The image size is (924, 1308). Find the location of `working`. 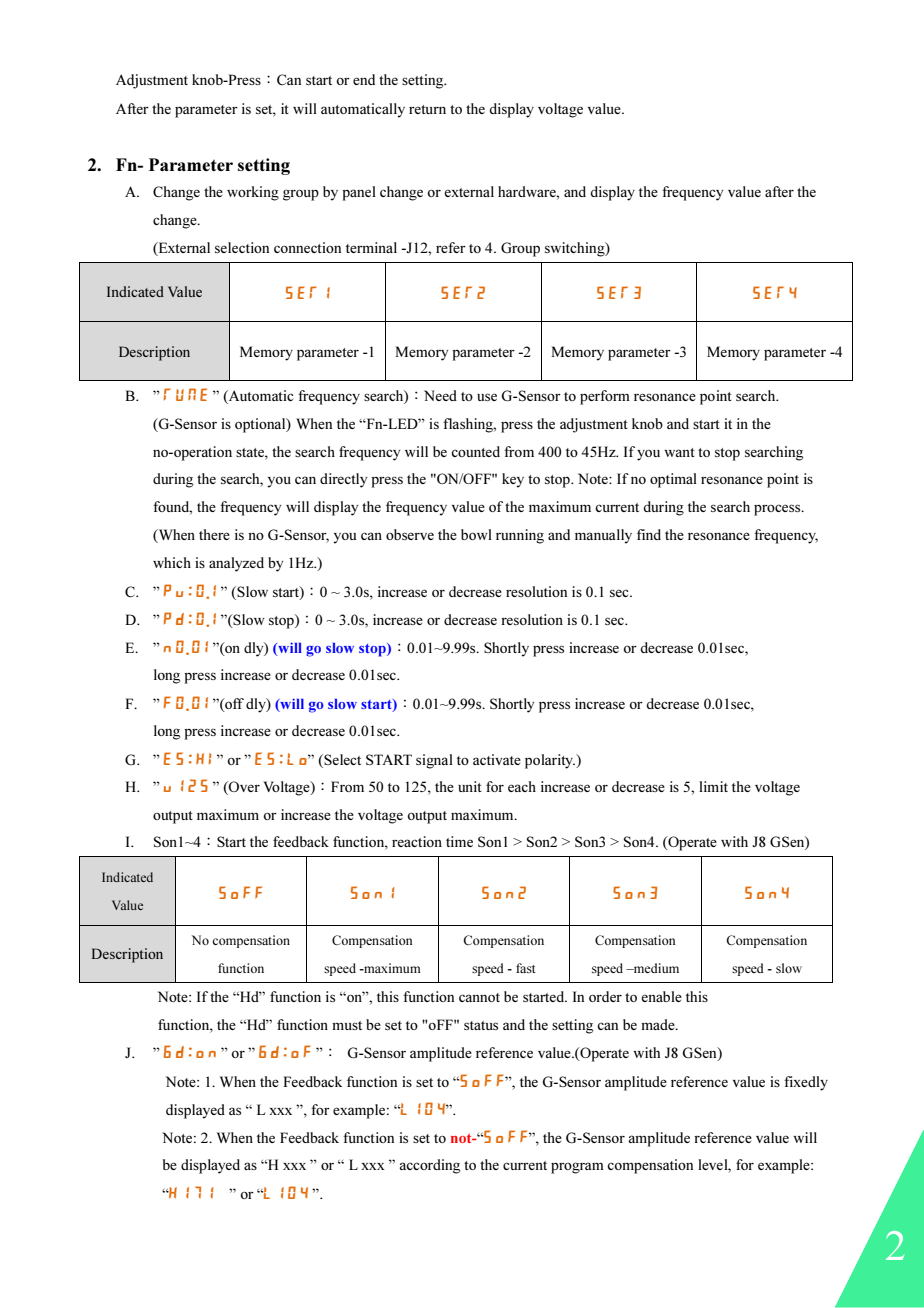

working is located at coordinates (253, 193).
